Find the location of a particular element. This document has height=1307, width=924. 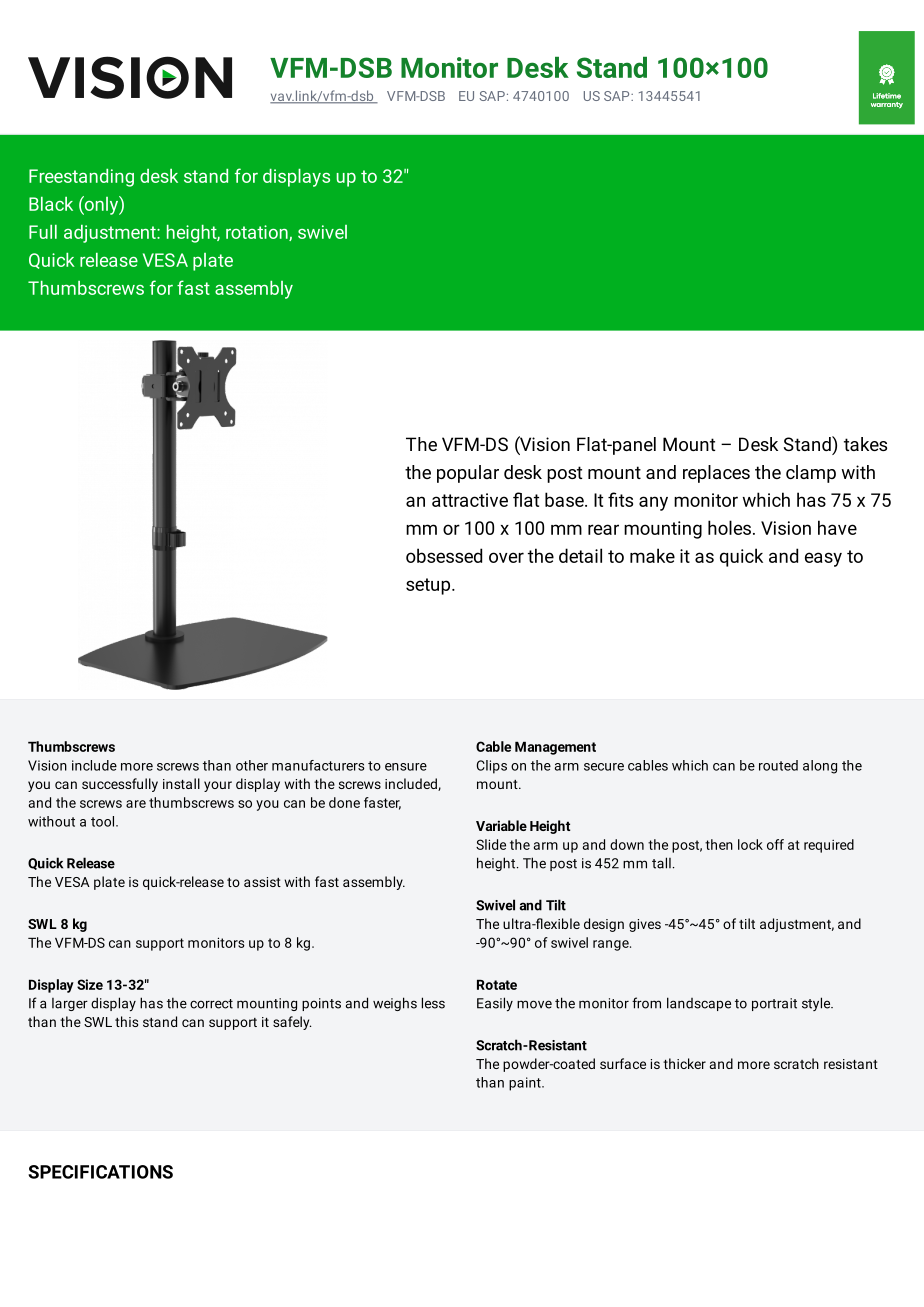

SPECIFICATIONS is located at coordinates (100, 1172).
